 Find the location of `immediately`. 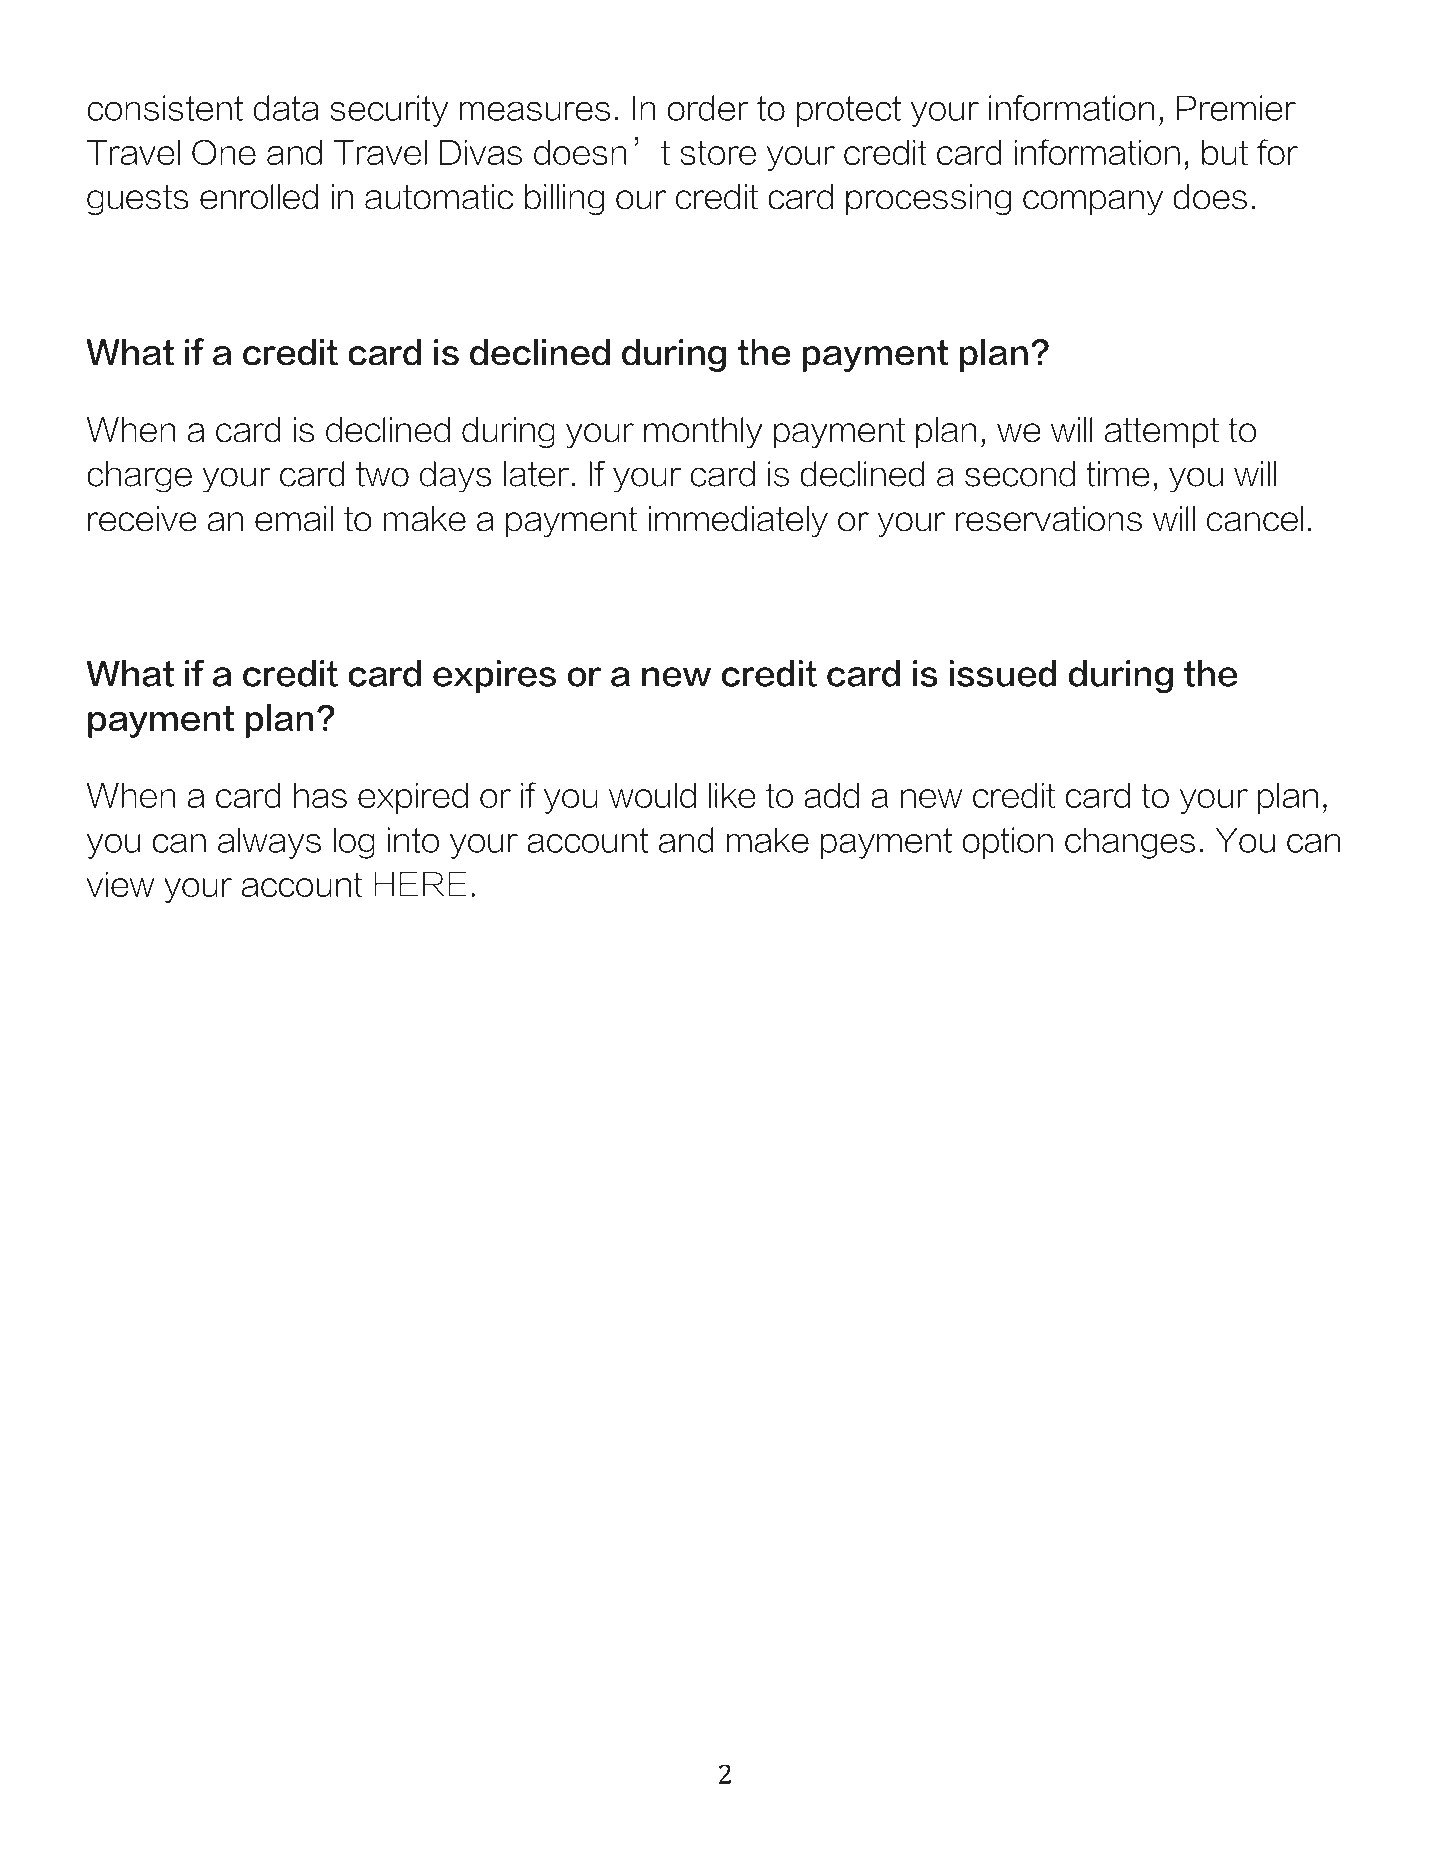

immediately is located at coordinates (738, 521).
